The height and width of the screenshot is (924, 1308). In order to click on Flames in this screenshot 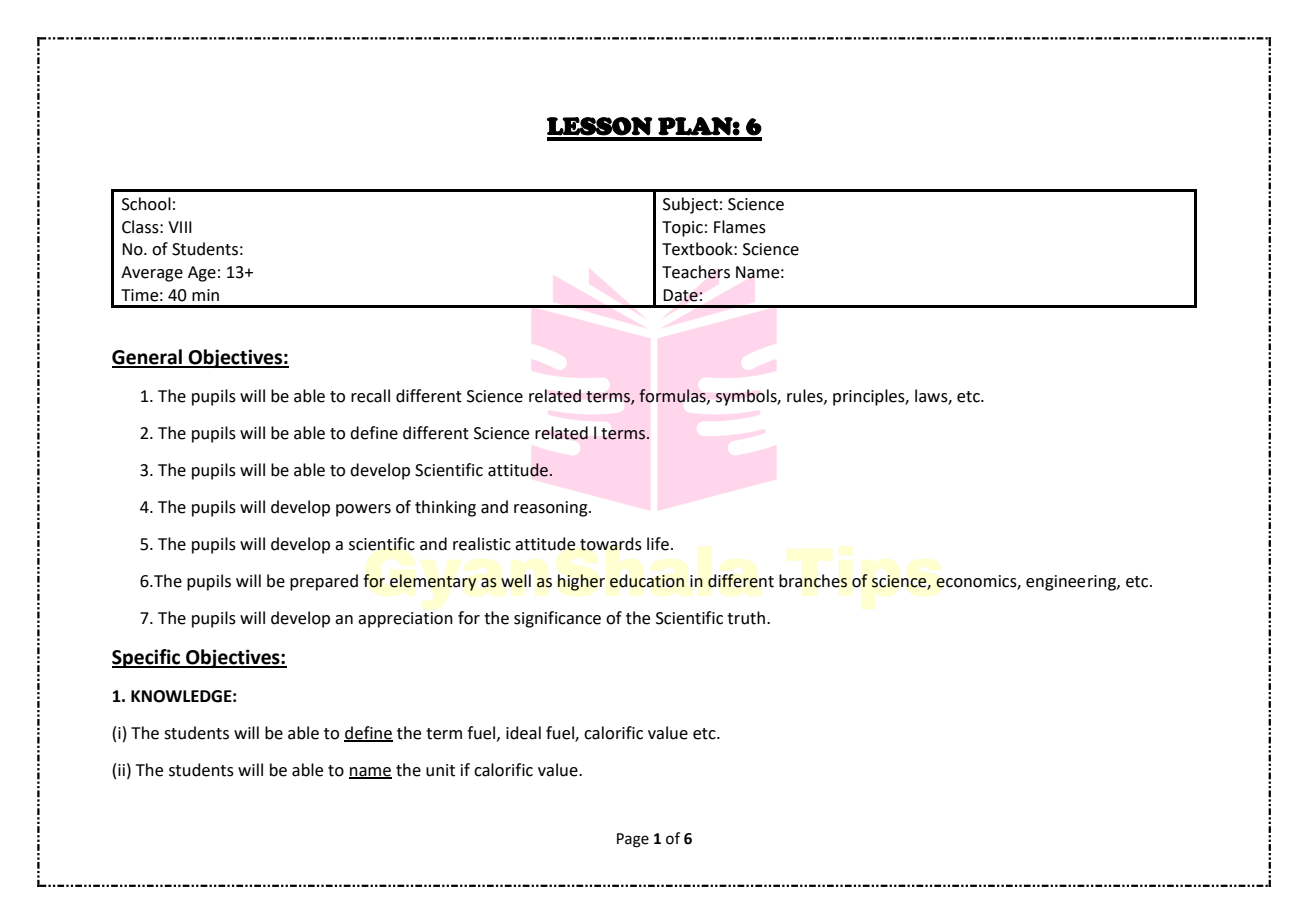, I will do `click(740, 227)`.
